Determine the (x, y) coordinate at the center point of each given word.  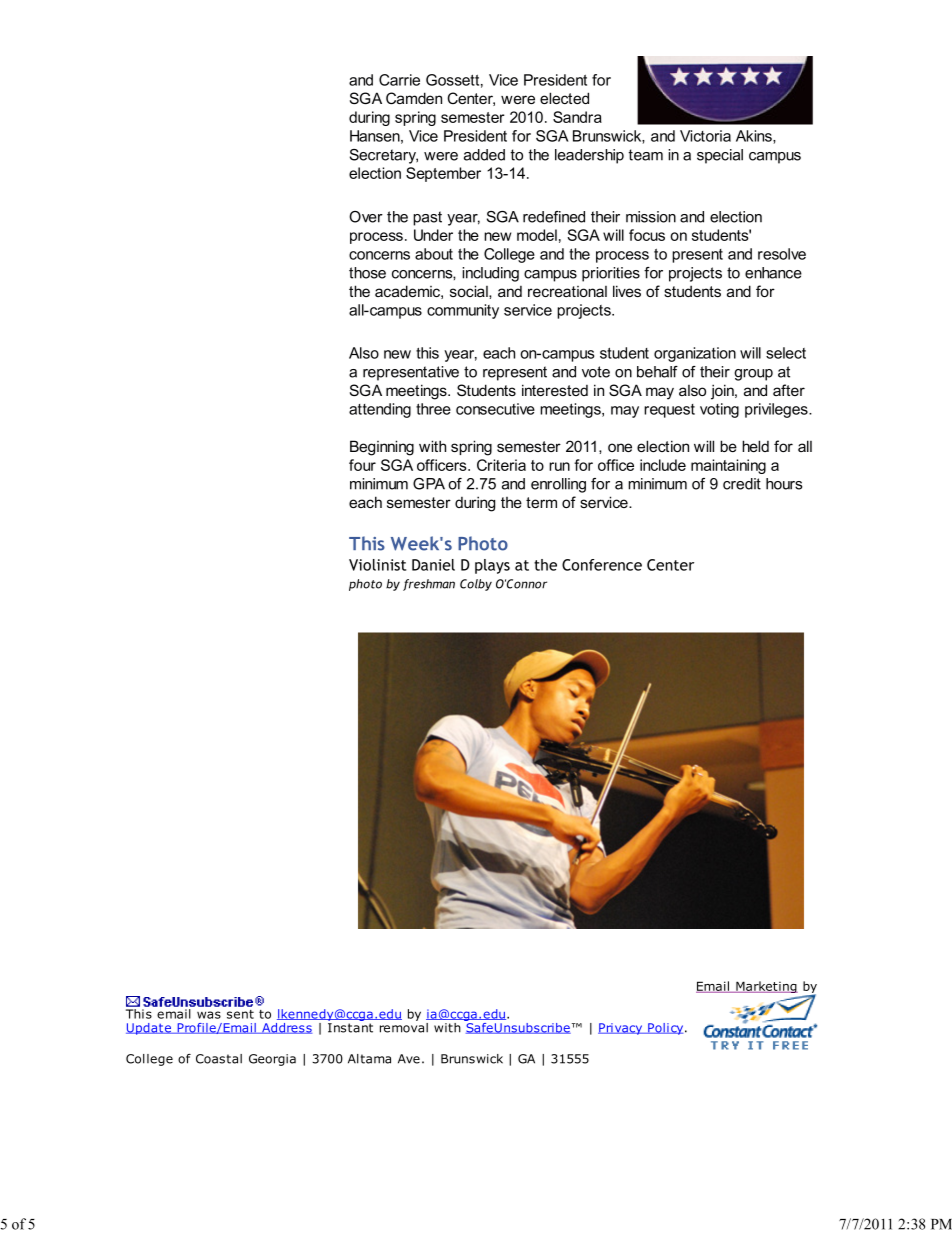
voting (719, 410)
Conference (602, 565)
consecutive (495, 409)
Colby (476, 585)
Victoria (705, 136)
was (209, 1015)
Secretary (384, 156)
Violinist (377, 565)
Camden (414, 98)
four (362, 465)
